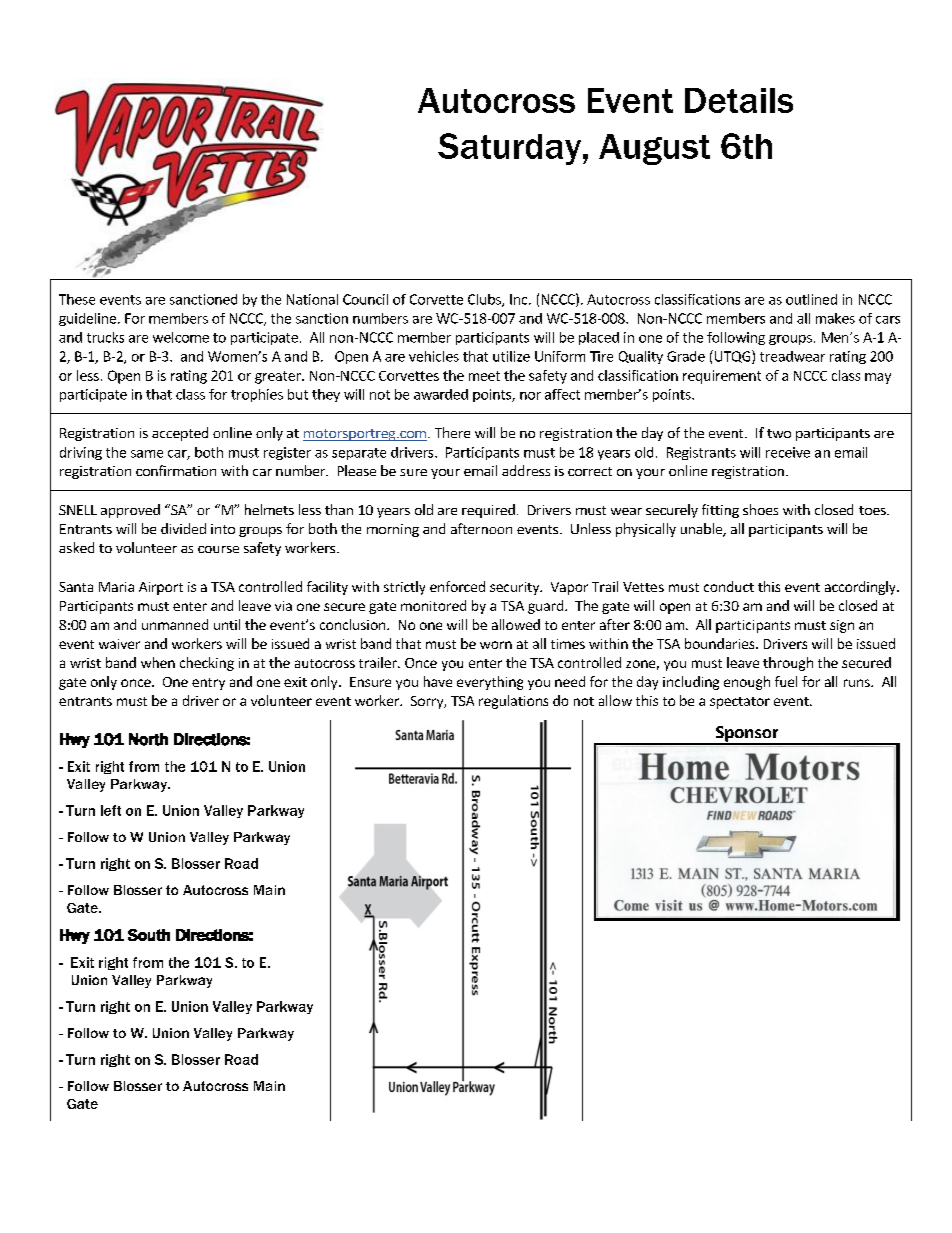 Image resolution: width=952 pixels, height=1233 pixels. I want to click on South, so click(149, 935).
